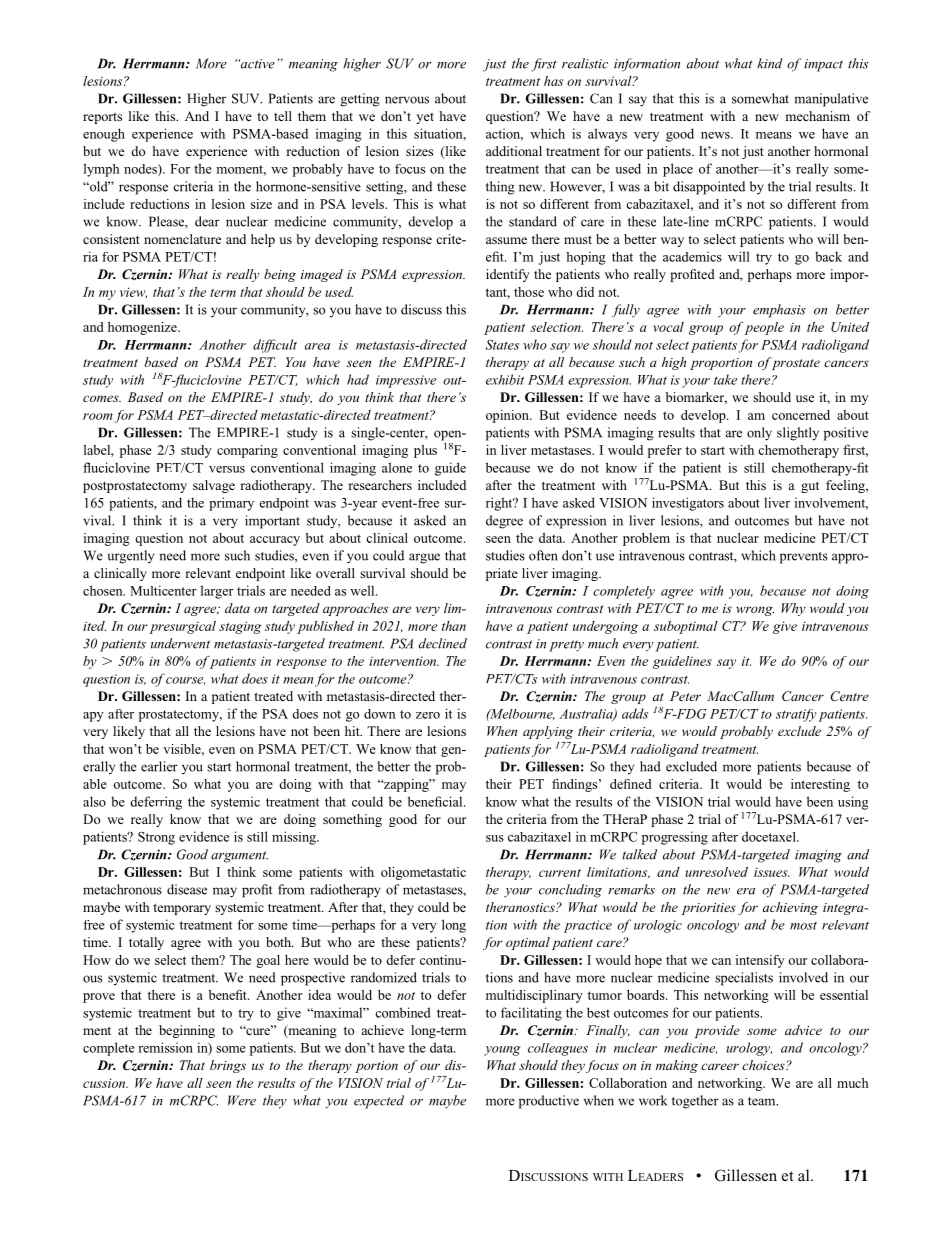 This screenshot has height=1256, width=952. I want to click on kind, so click(770, 63).
